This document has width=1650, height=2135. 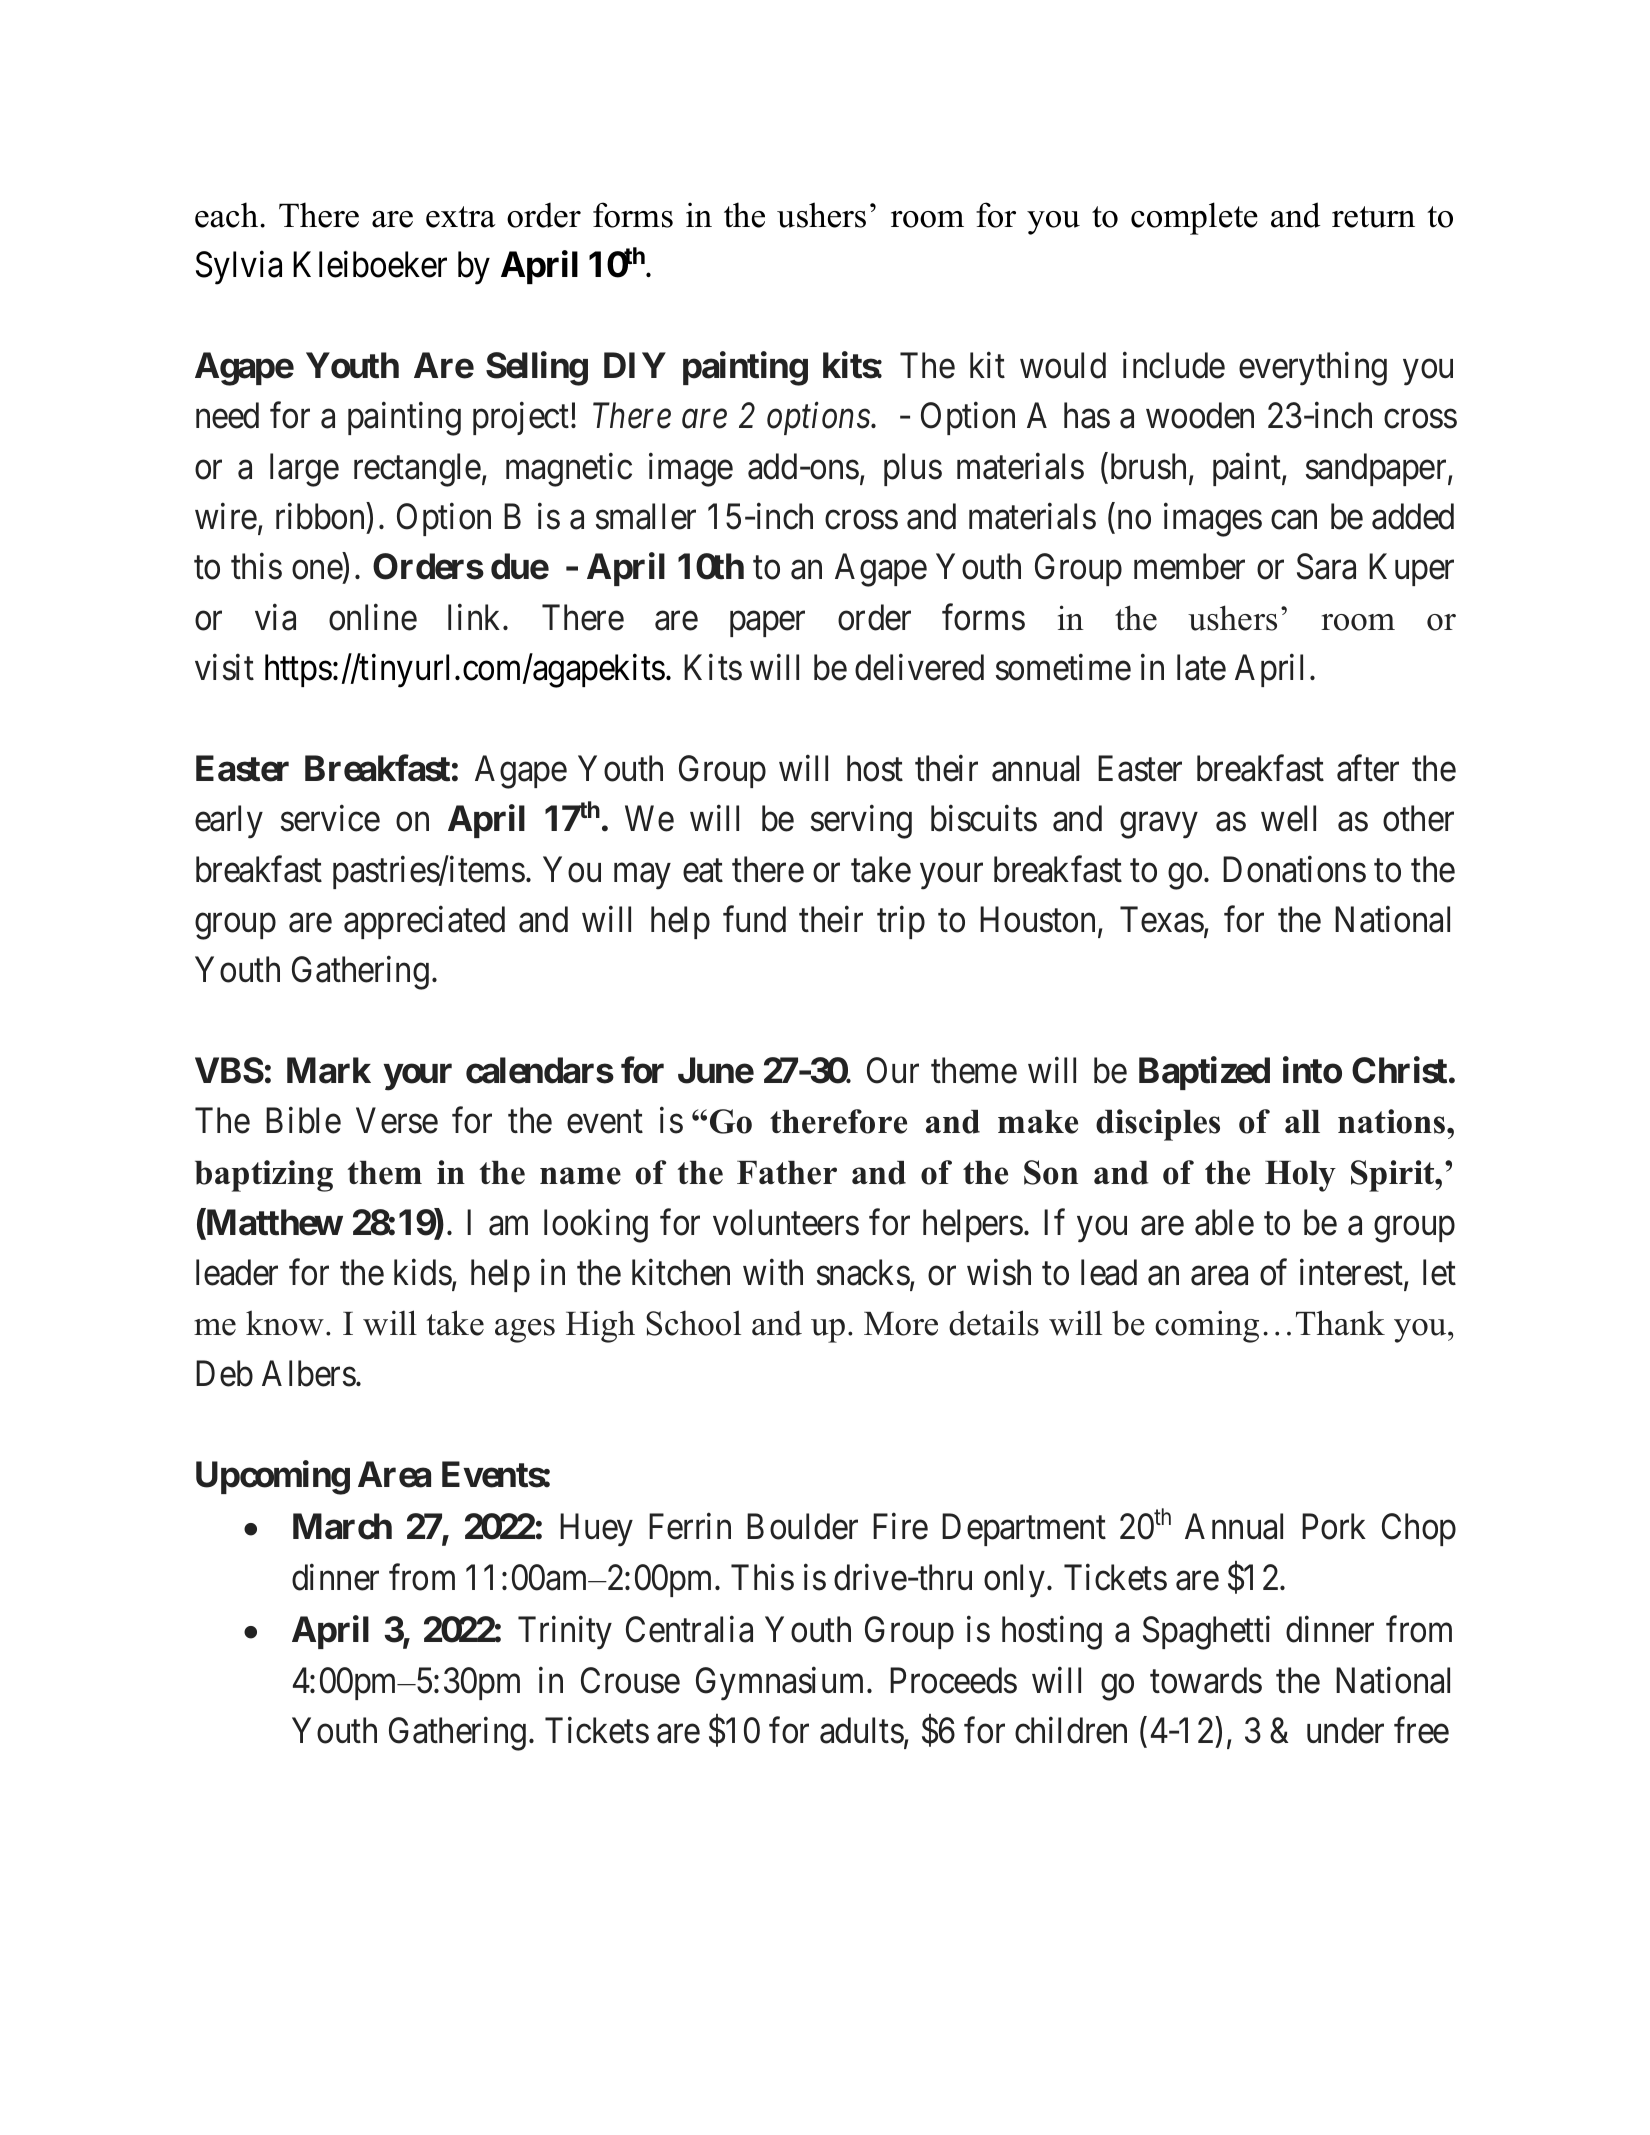 I want to click on Trinity, so click(x=565, y=1633).
